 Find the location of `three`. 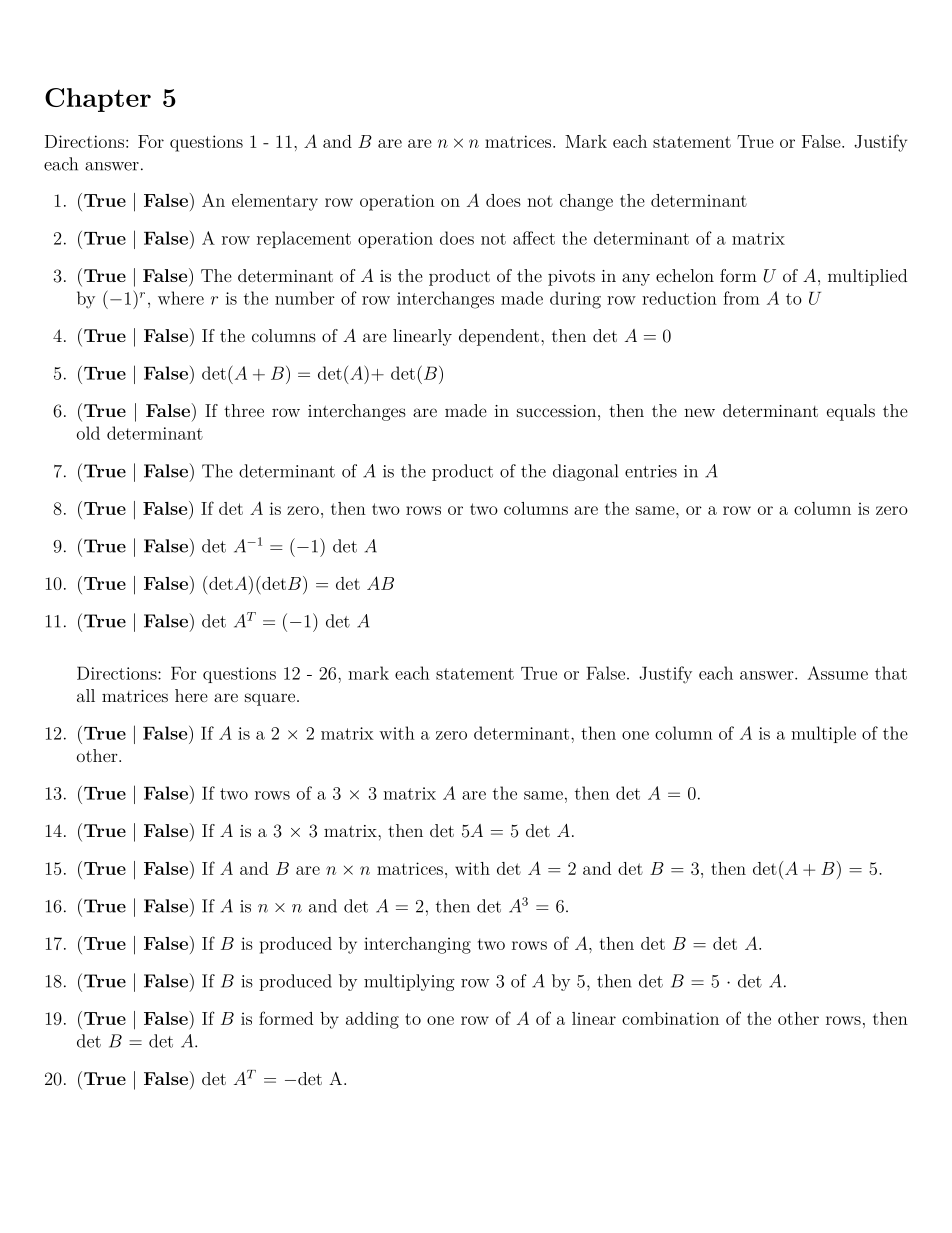

three is located at coordinates (244, 410).
